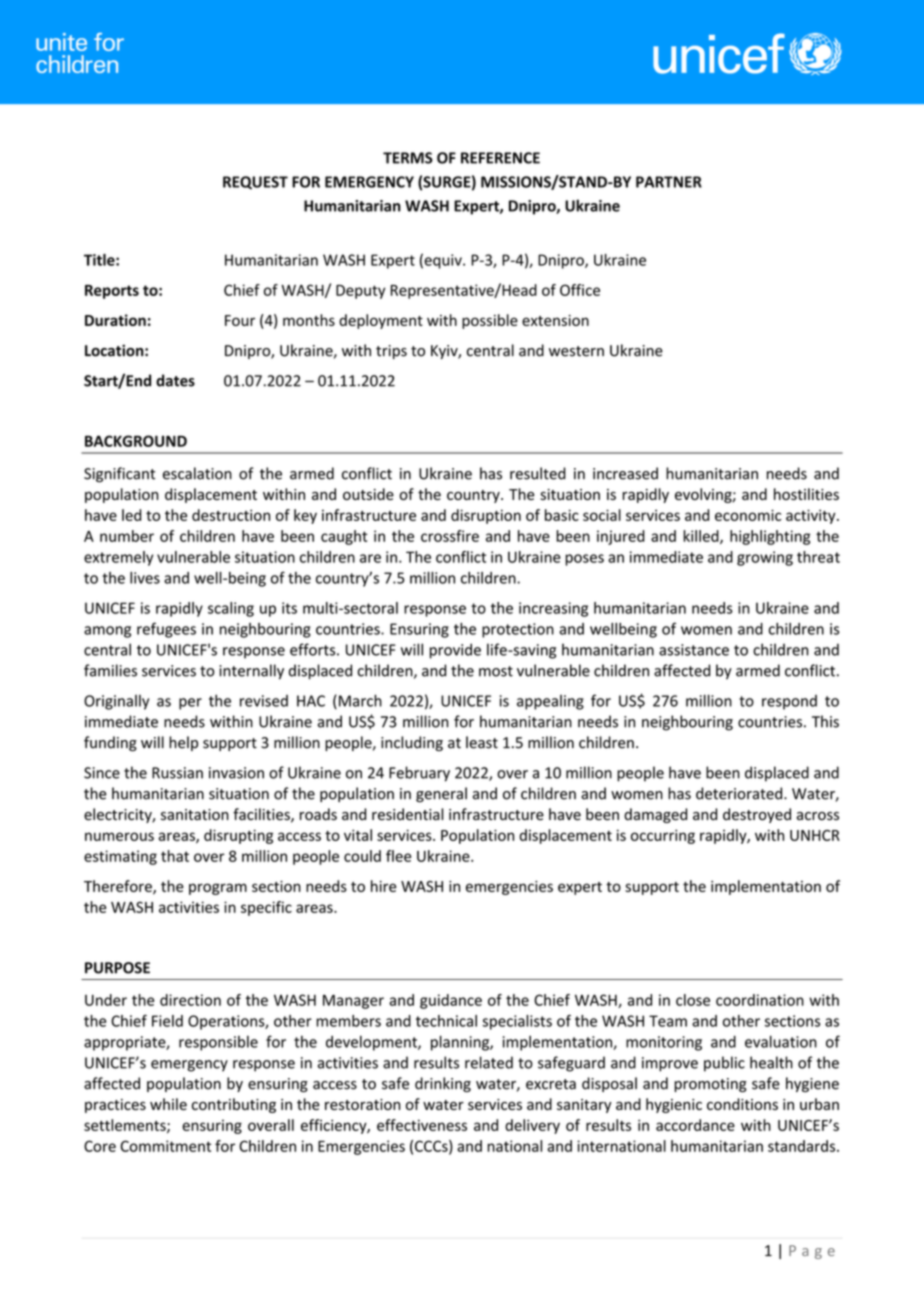 The height and width of the screenshot is (1308, 924). I want to click on effectiveness, so click(422, 1125).
